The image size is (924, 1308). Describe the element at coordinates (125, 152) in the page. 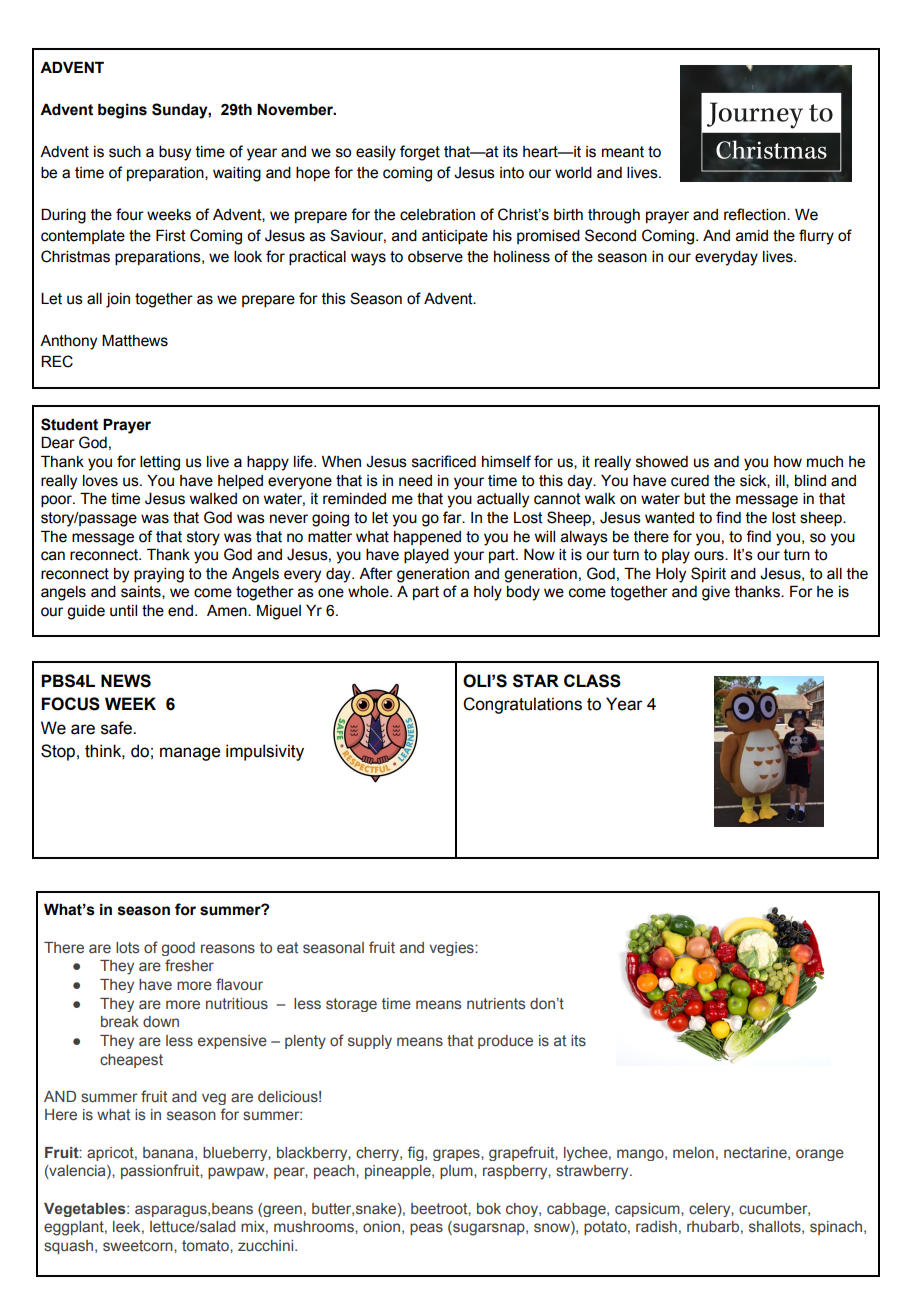

I see `such` at that location.
